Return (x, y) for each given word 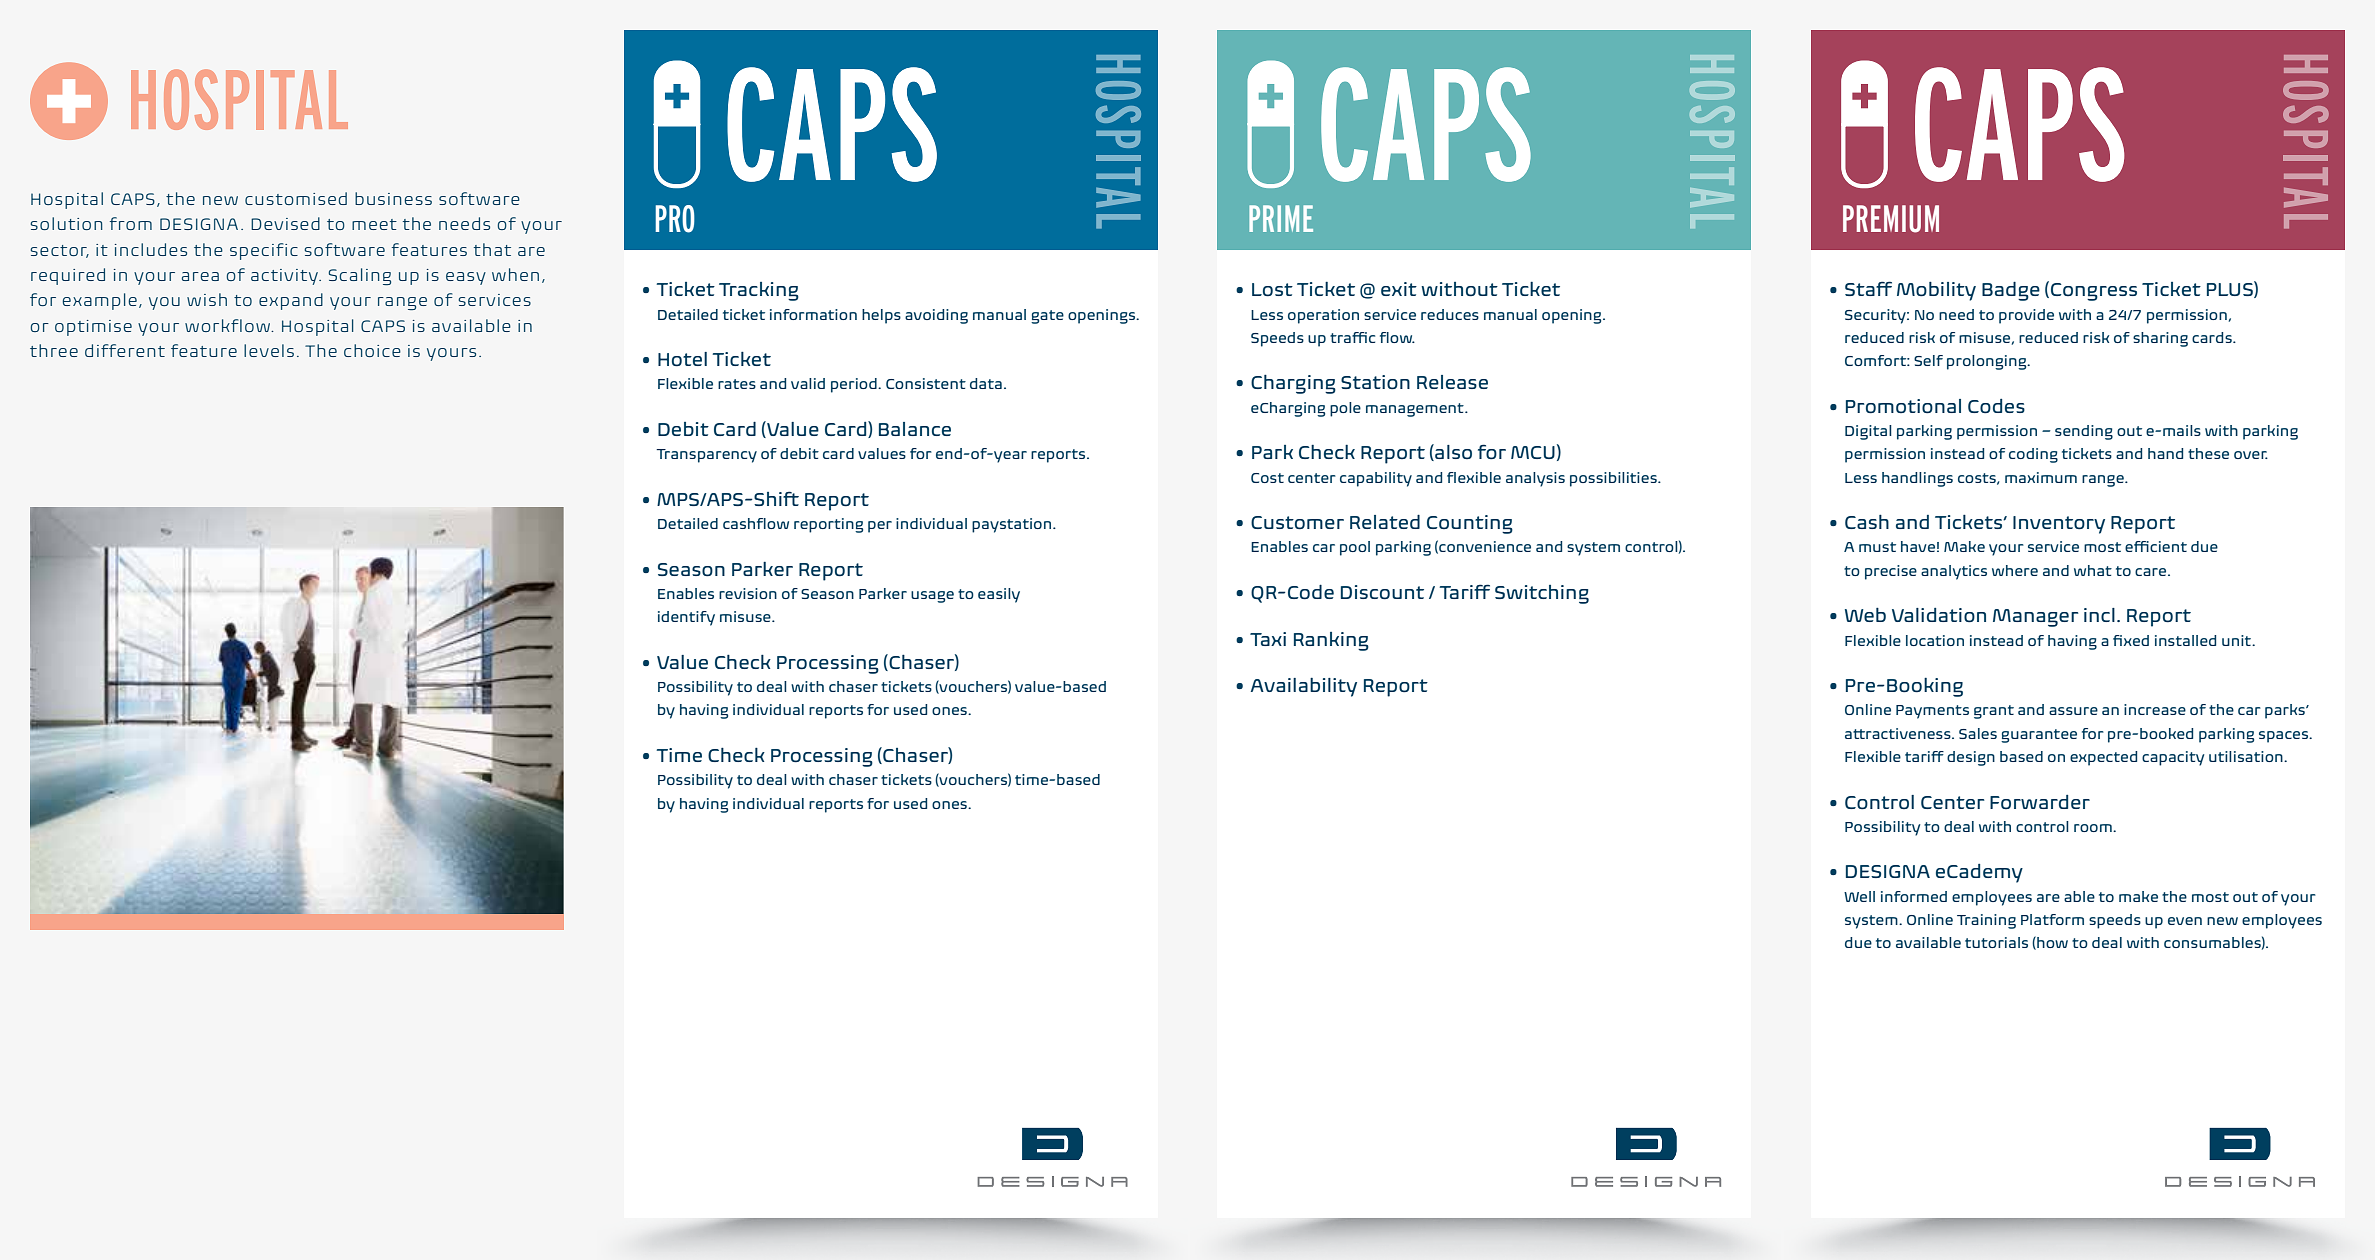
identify (686, 618)
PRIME (1281, 218)
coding (2033, 455)
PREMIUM (1891, 219)
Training (1986, 921)
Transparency (706, 456)
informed (1914, 896)
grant (1994, 712)
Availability (1304, 687)
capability (1376, 479)
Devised (285, 223)
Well (1859, 896)
